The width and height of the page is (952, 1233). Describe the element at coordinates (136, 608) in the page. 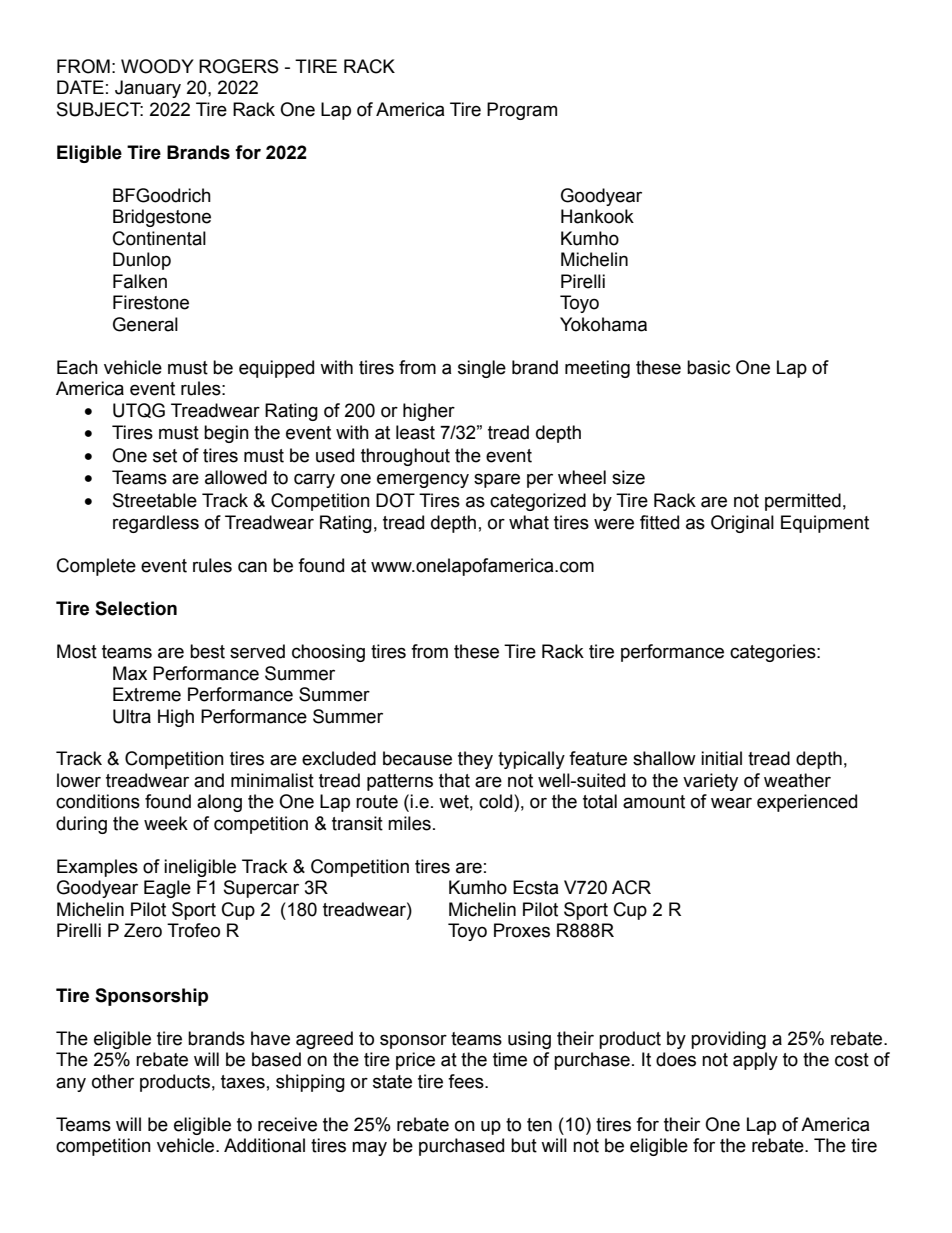

I see `Selection` at that location.
